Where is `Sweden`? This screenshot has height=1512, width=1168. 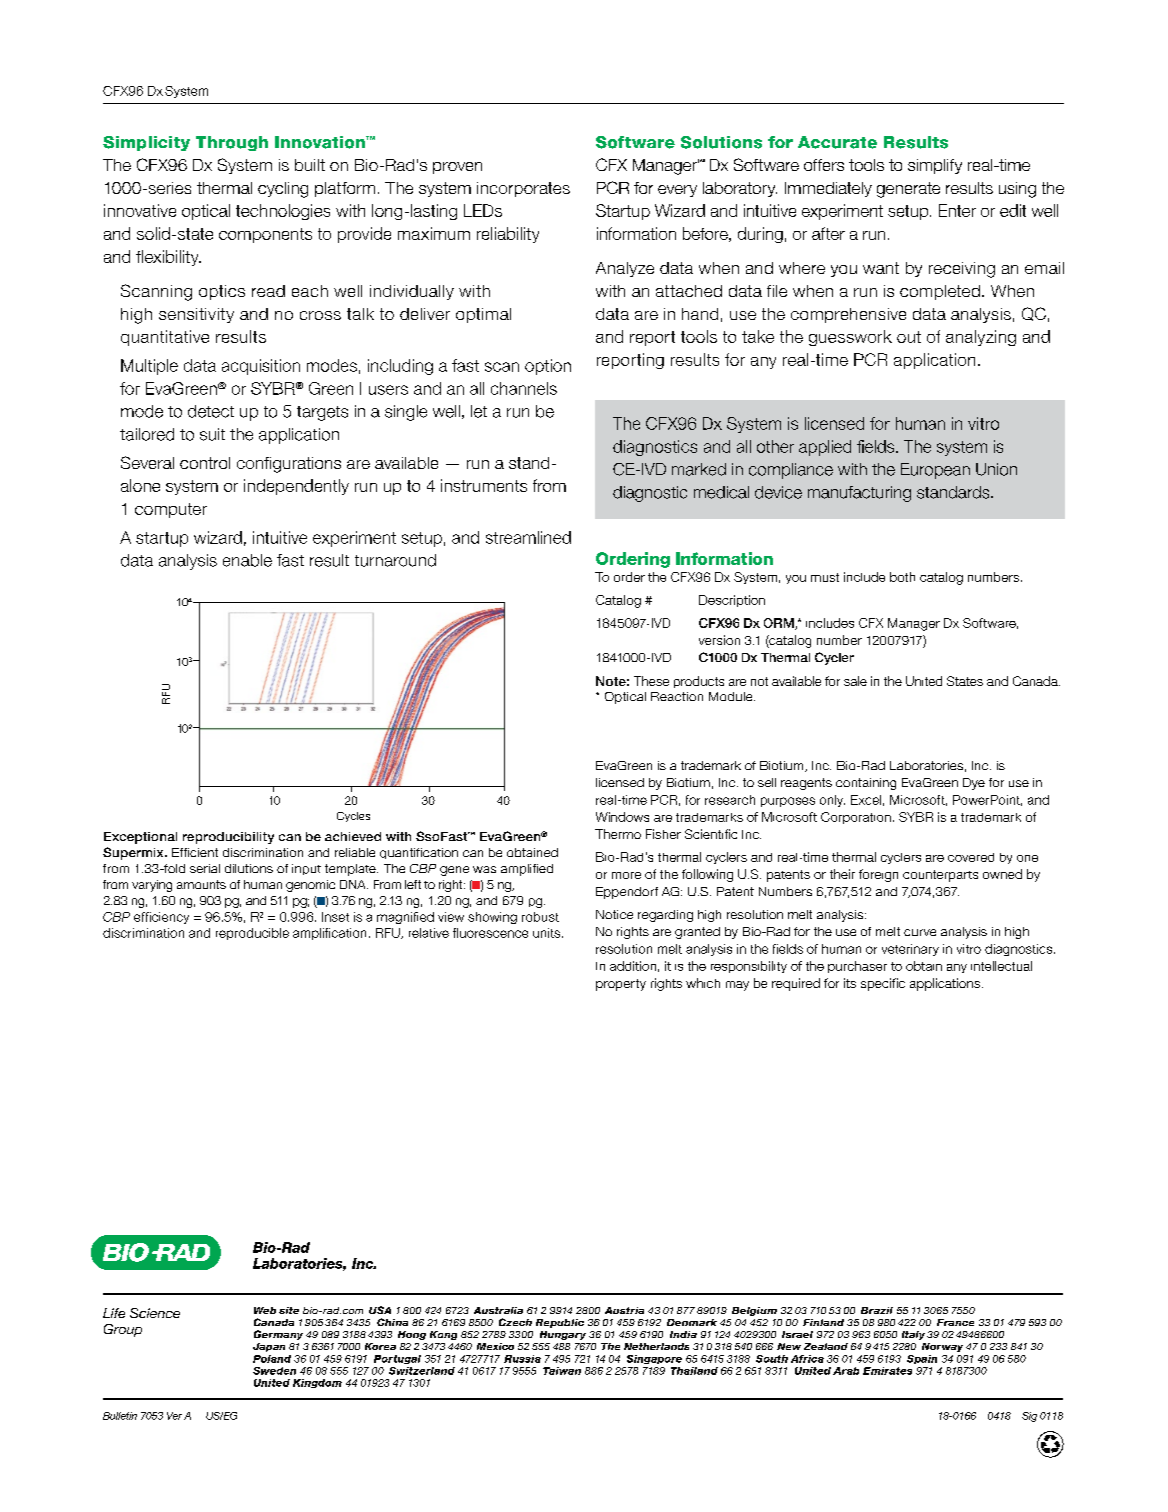
Sweden is located at coordinates (274, 1371).
